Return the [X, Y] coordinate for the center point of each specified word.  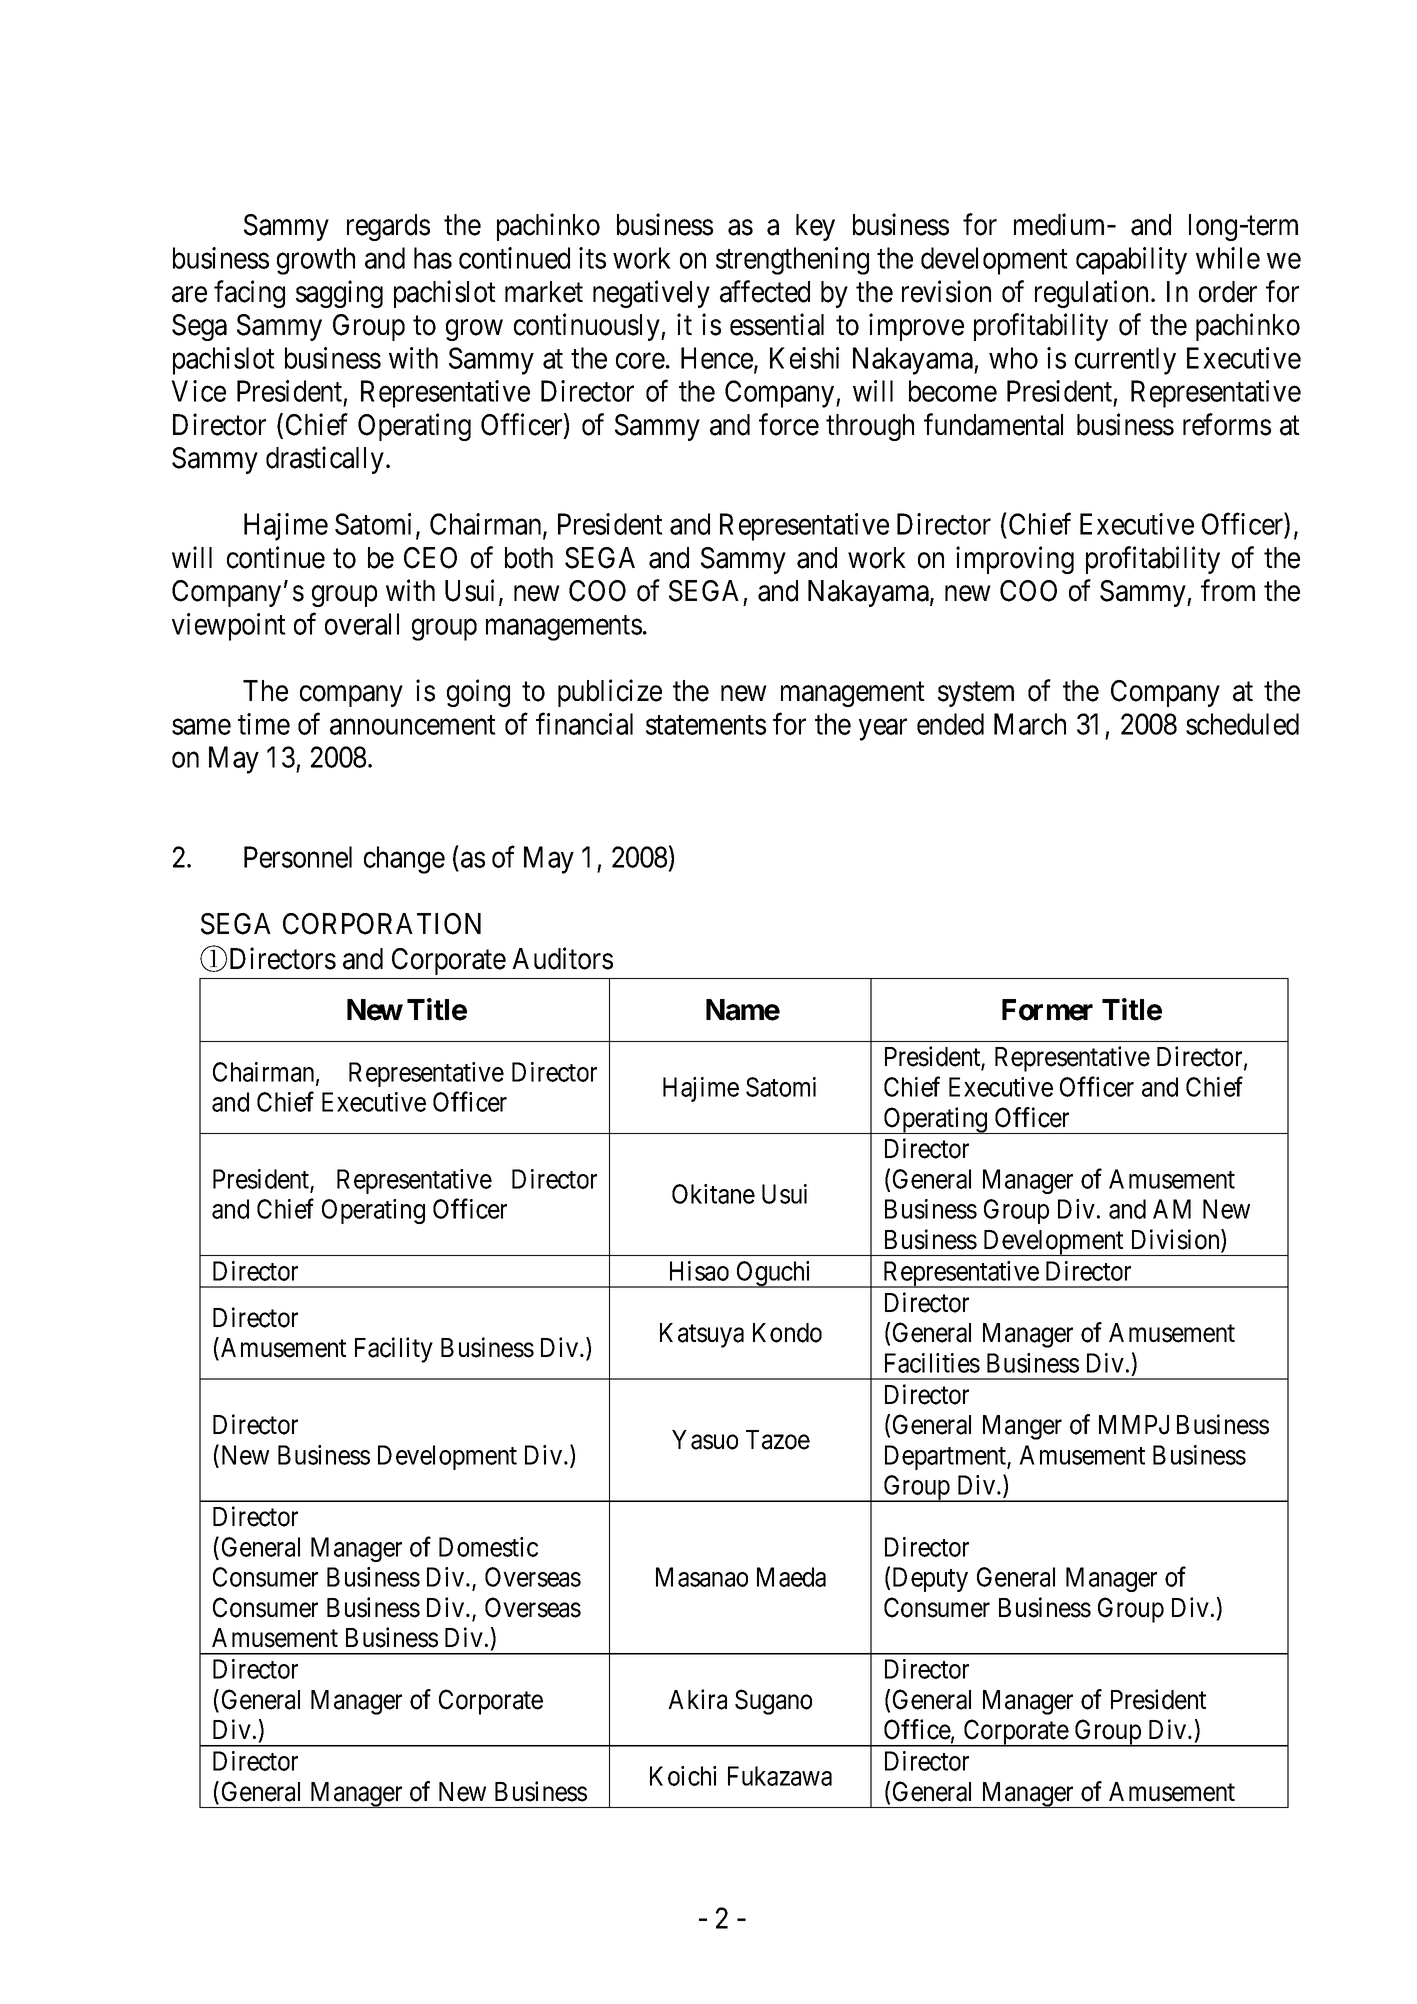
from [1228, 591]
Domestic [488, 1547]
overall [362, 624]
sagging [339, 294]
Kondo [787, 1333]
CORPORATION [382, 924]
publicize [610, 693]
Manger [1022, 1427]
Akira [697, 1699]
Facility [394, 1350]
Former [1047, 1010]
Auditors [562, 959]
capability [1131, 261]
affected [765, 291]
